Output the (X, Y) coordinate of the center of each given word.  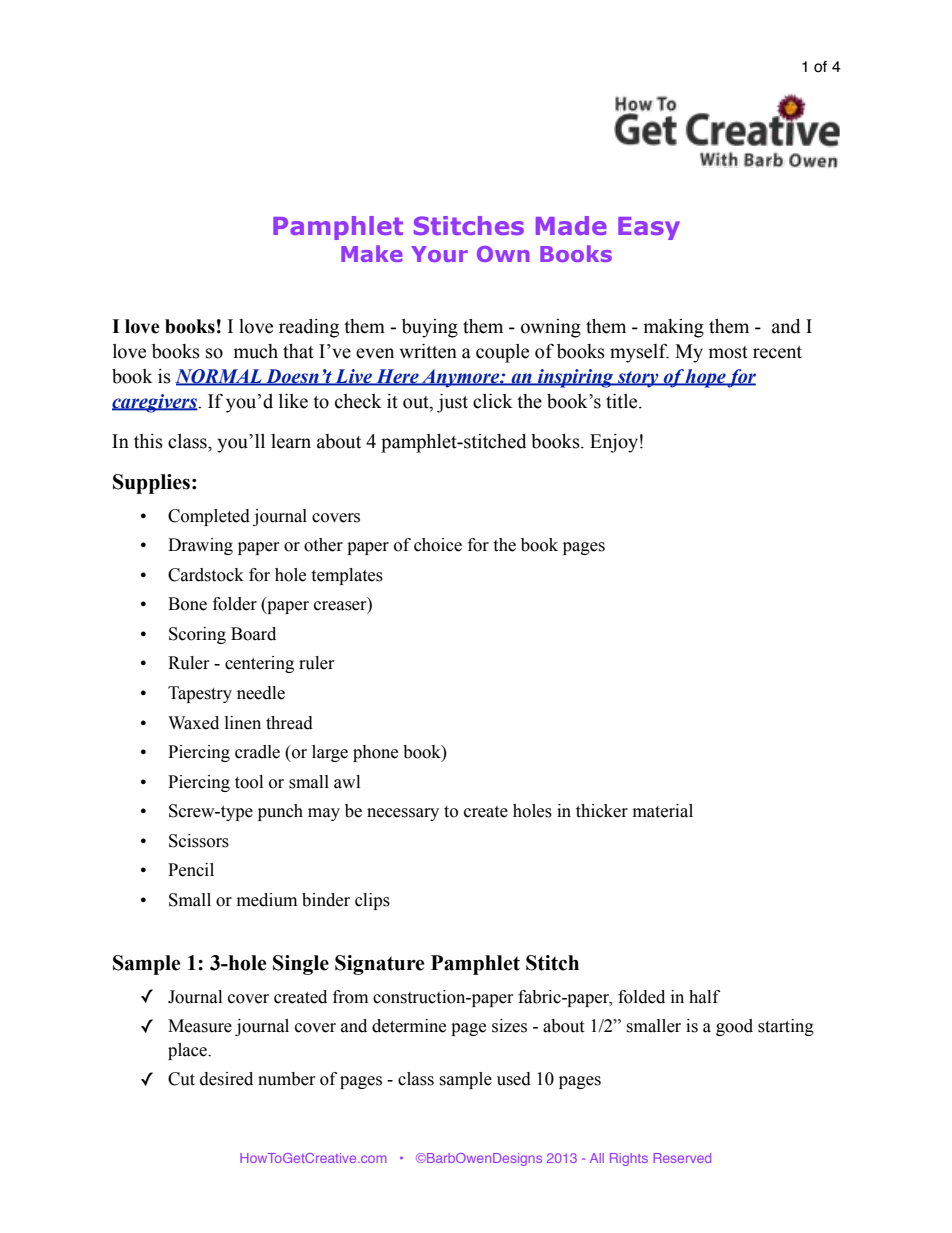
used (514, 1079)
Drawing (200, 546)
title (623, 401)
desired (226, 1079)
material (663, 811)
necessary (403, 814)
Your (439, 254)
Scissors (199, 841)
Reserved (682, 1158)
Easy (649, 228)
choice (438, 545)
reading (309, 328)
